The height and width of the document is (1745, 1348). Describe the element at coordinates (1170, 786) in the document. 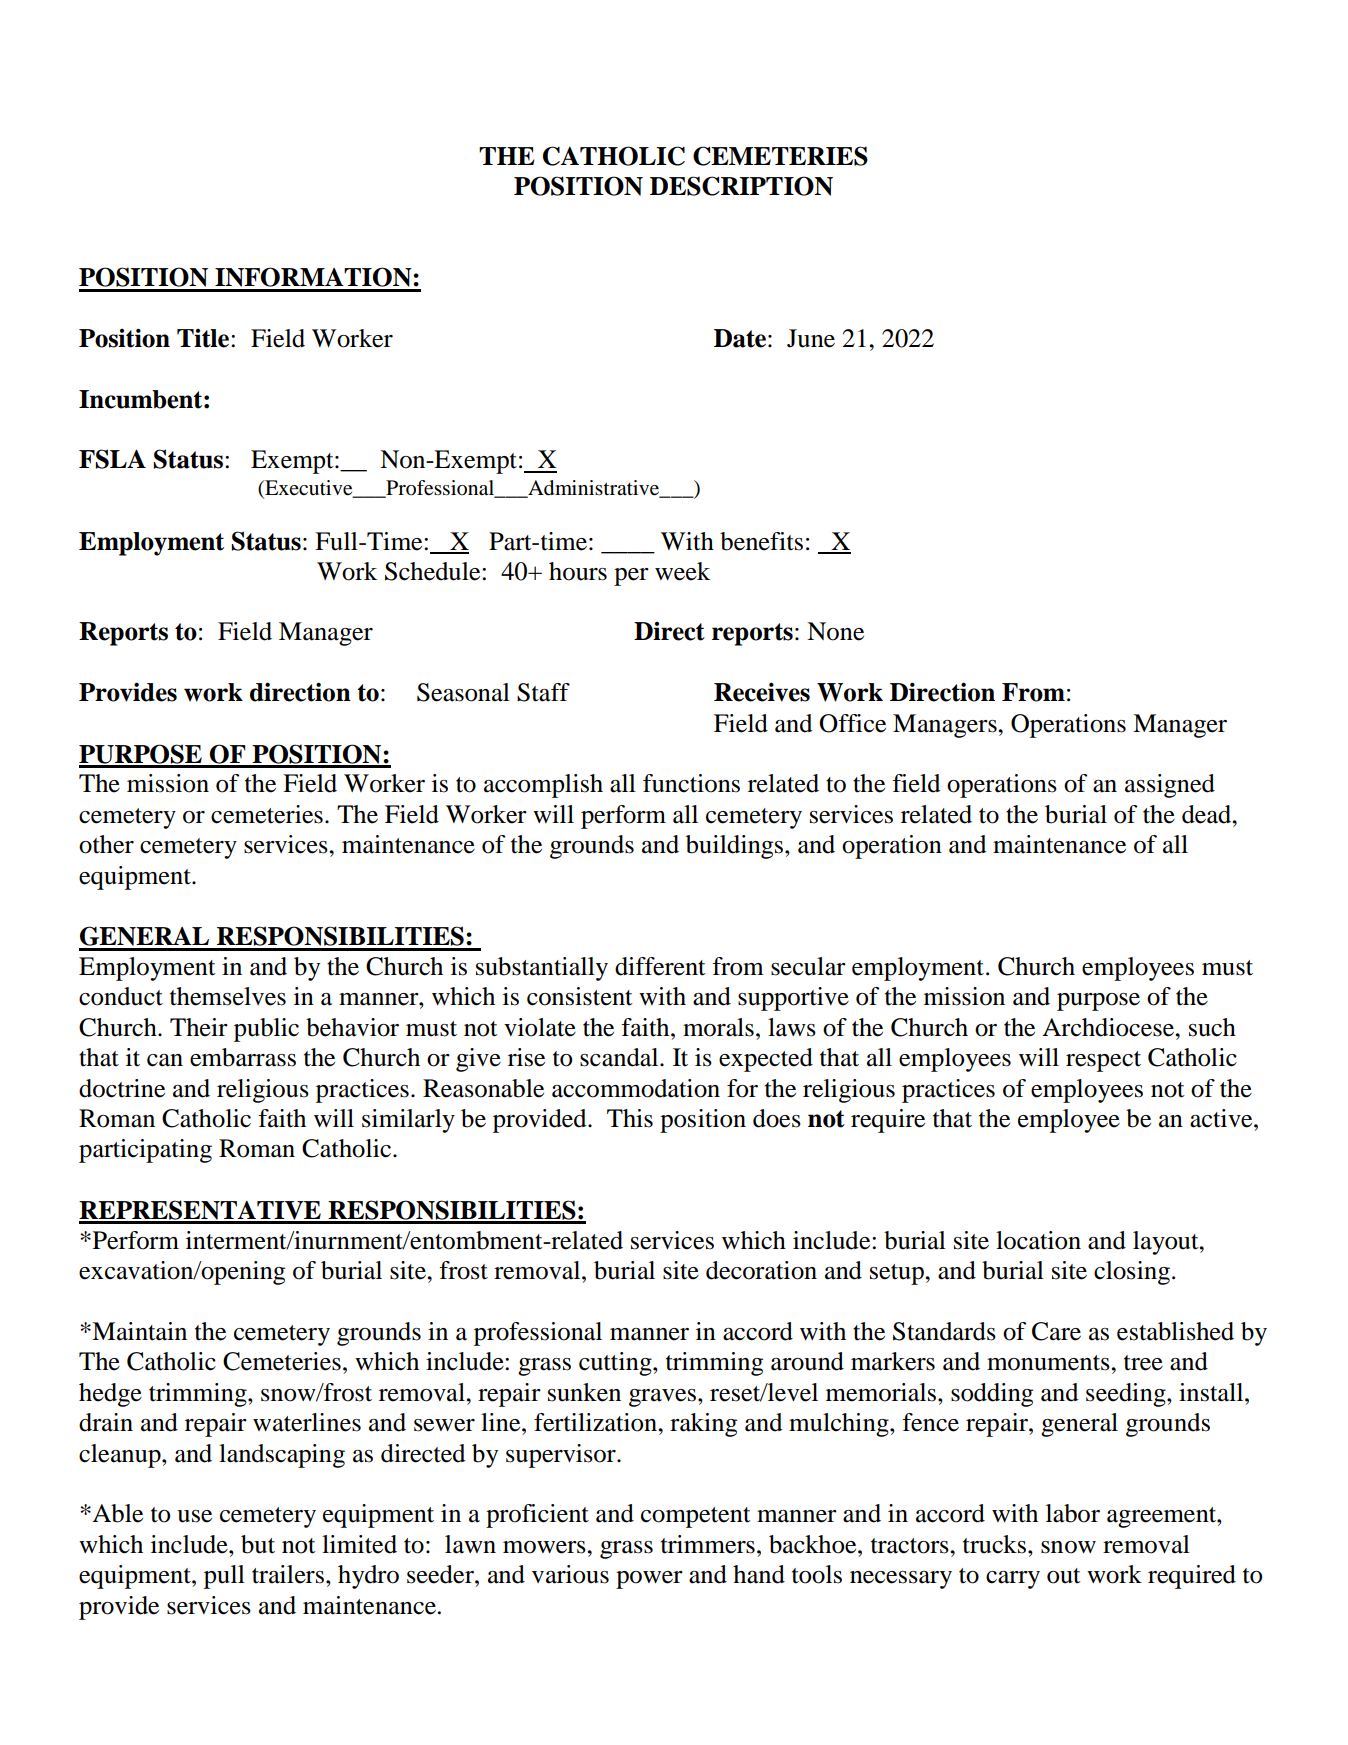

I see `assigned` at that location.
